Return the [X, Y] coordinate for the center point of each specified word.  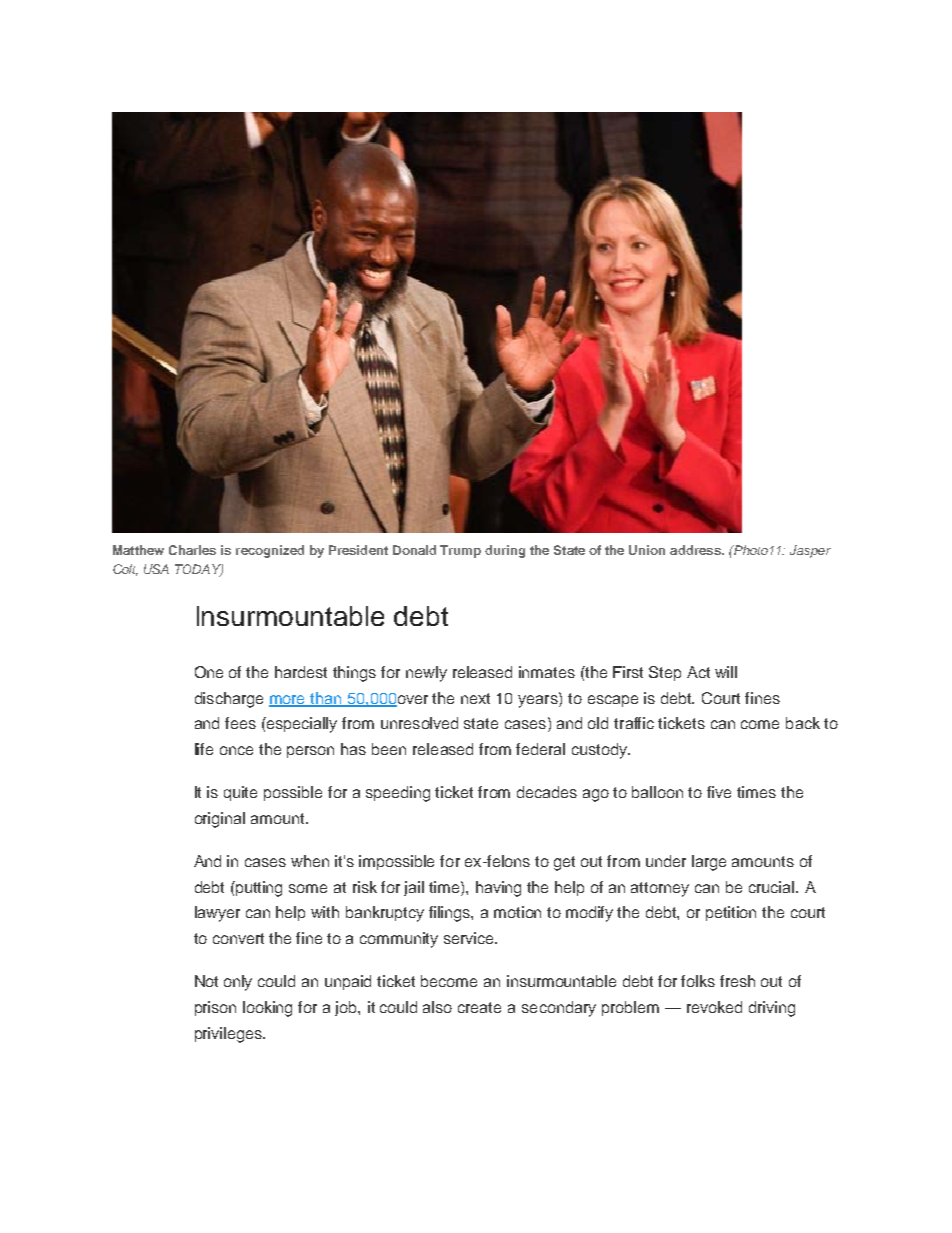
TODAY [199, 570]
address [696, 550]
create [479, 1007]
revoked [714, 1007]
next [475, 698]
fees [240, 723]
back [803, 723]
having [498, 889]
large [709, 863]
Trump [460, 551]
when [310, 861]
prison [215, 1008]
